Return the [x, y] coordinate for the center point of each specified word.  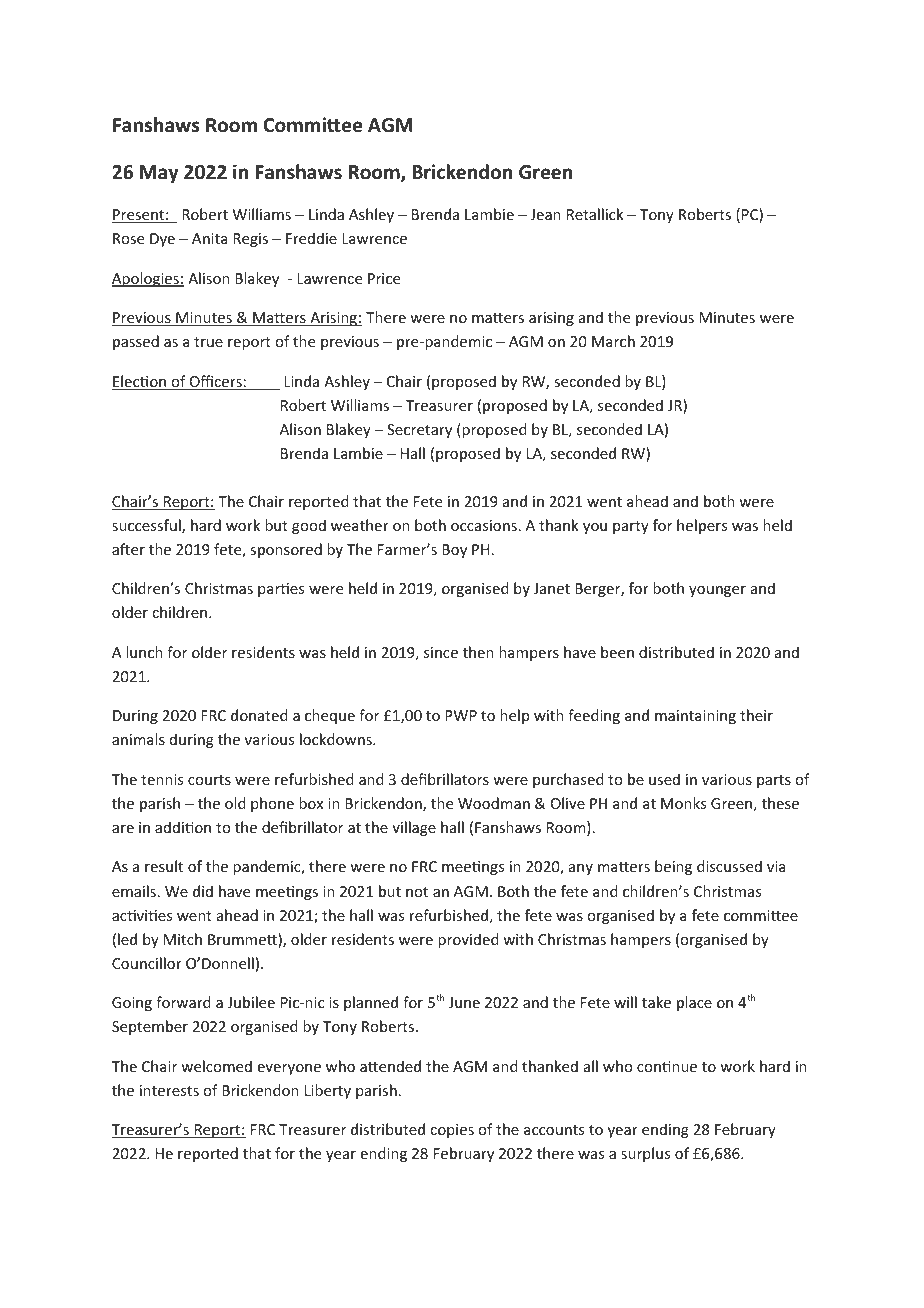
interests [169, 1090]
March [613, 341]
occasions [484, 525]
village [414, 828]
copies [452, 1131]
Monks [683, 803]
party [631, 527]
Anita [209, 238]
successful [147, 526]
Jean [545, 214]
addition [183, 827]
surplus [645, 1154]
